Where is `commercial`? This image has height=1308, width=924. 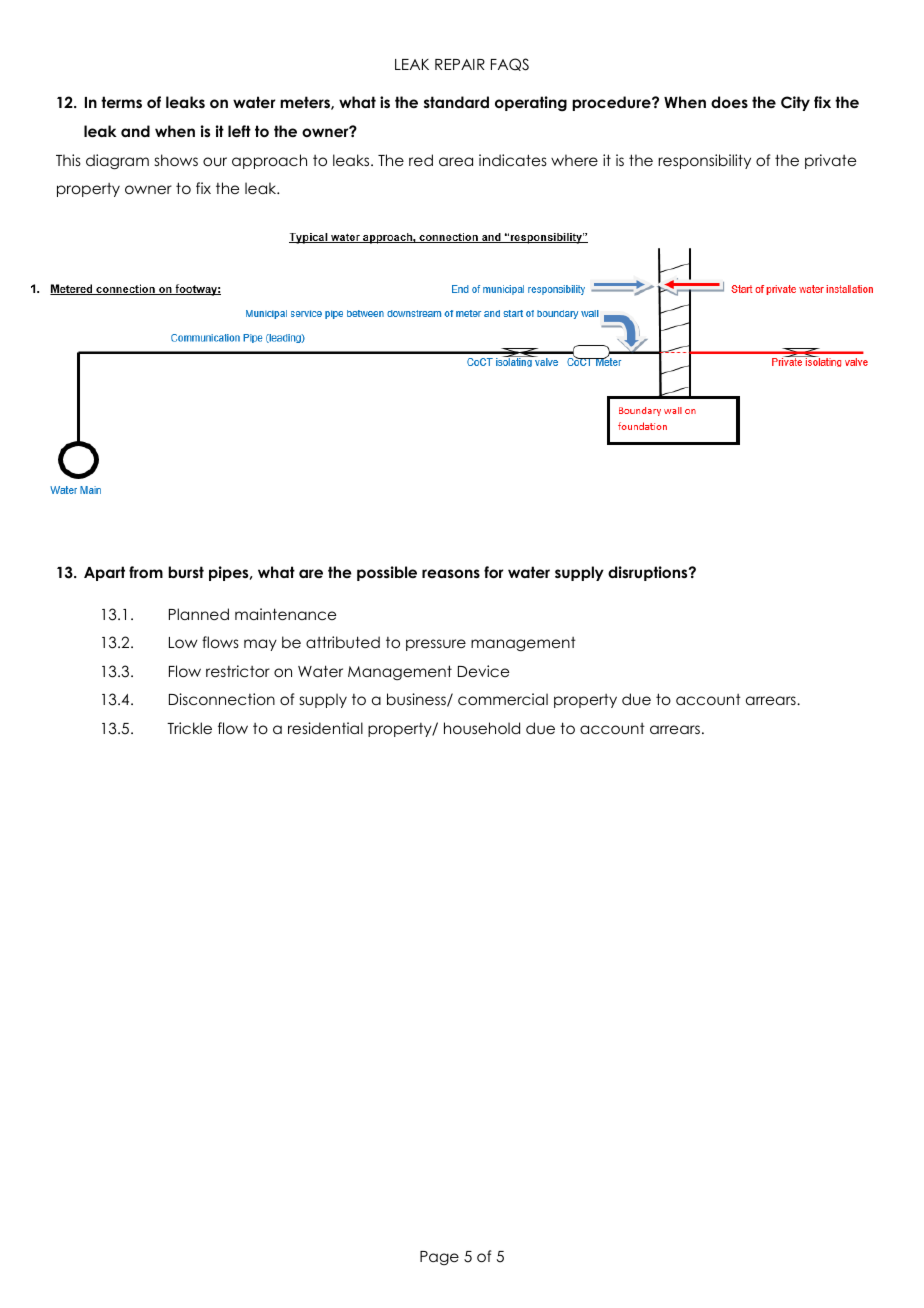
commercial is located at coordinates (503, 699).
